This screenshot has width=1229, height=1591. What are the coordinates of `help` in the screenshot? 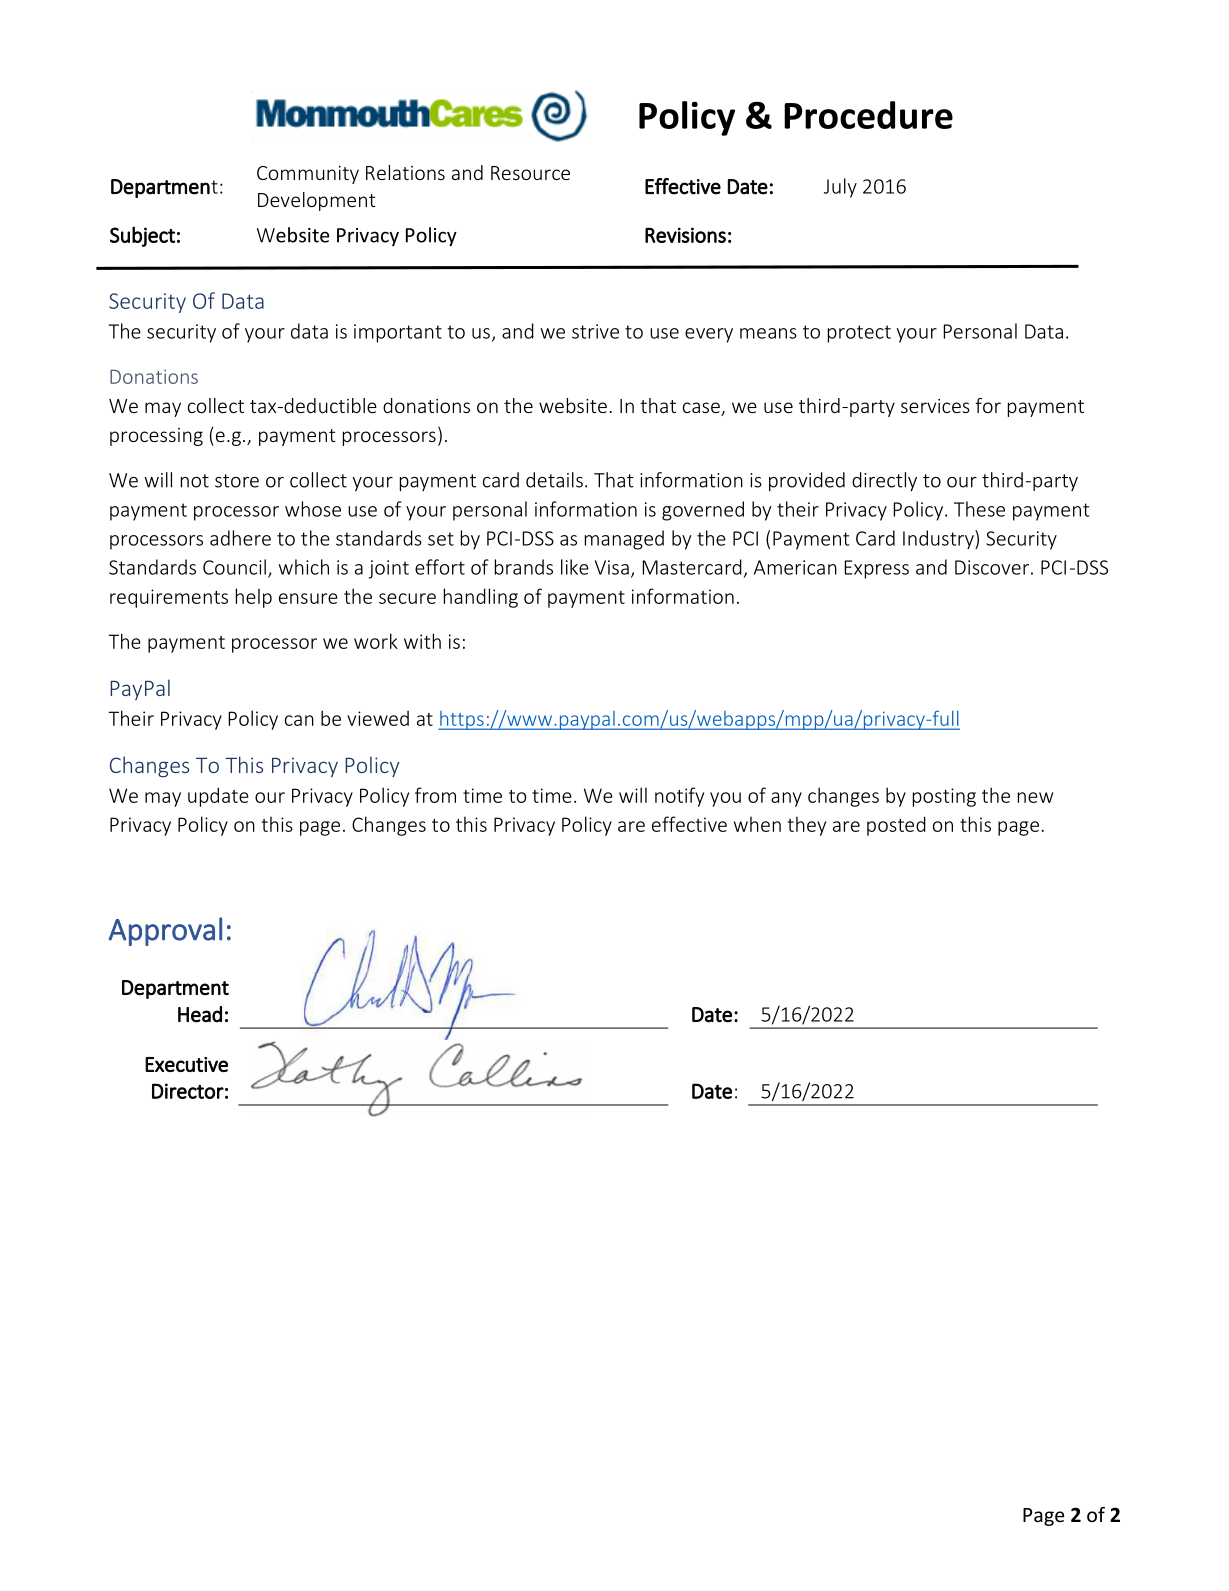 It's located at (254, 598).
